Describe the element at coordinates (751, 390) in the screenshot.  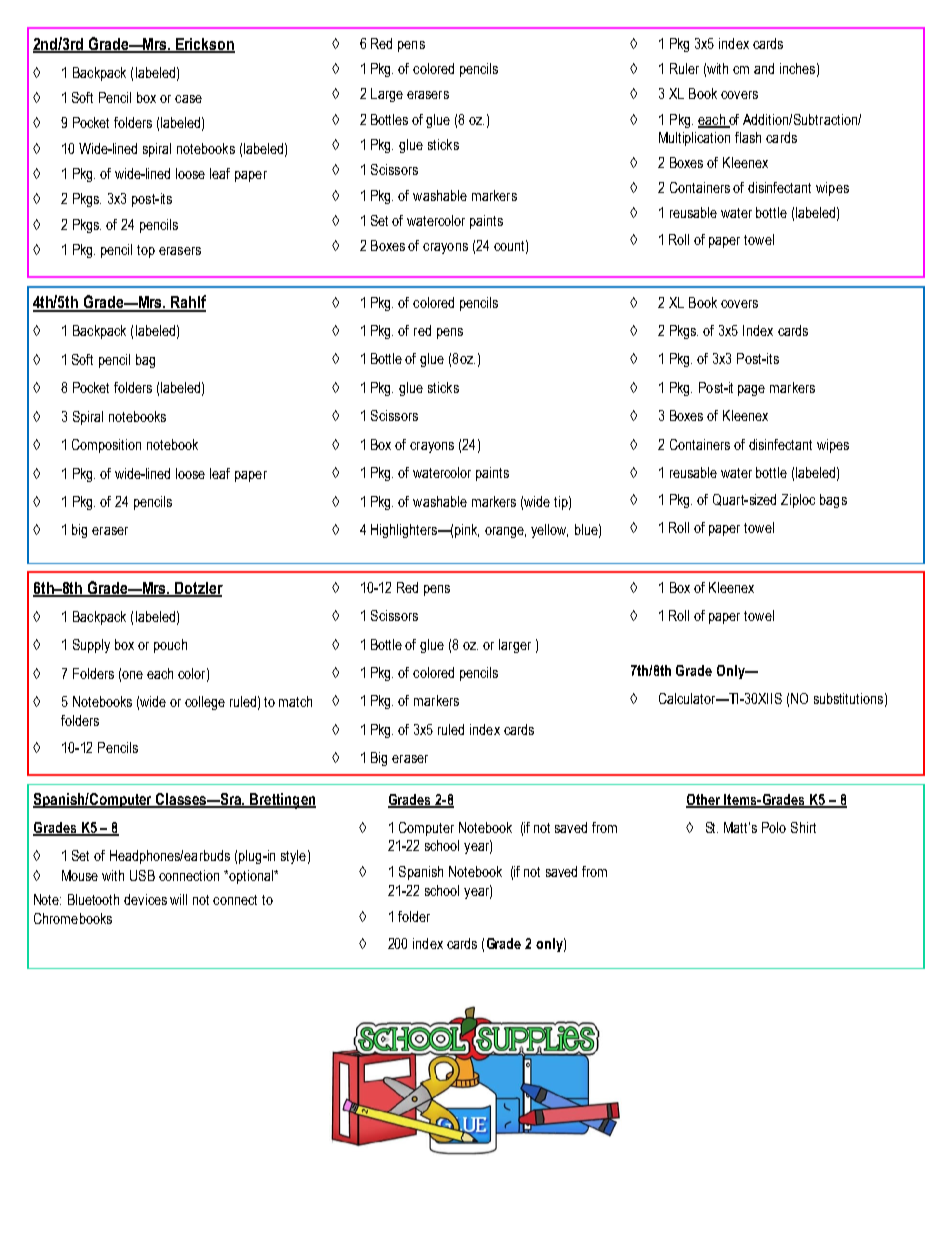
I see `page` at that location.
